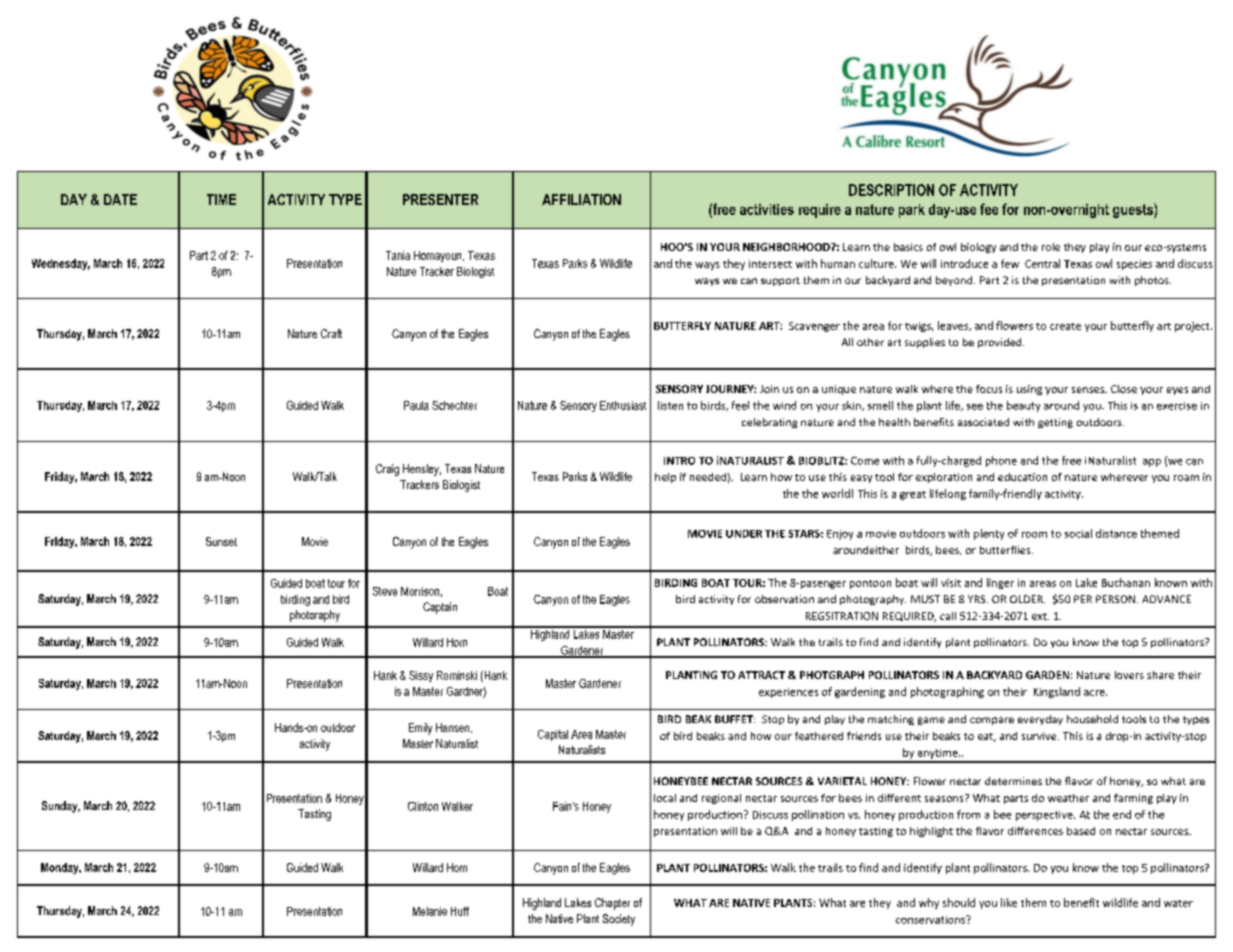  Describe the element at coordinates (1129, 675) in the page. I see `lovers` at that location.
